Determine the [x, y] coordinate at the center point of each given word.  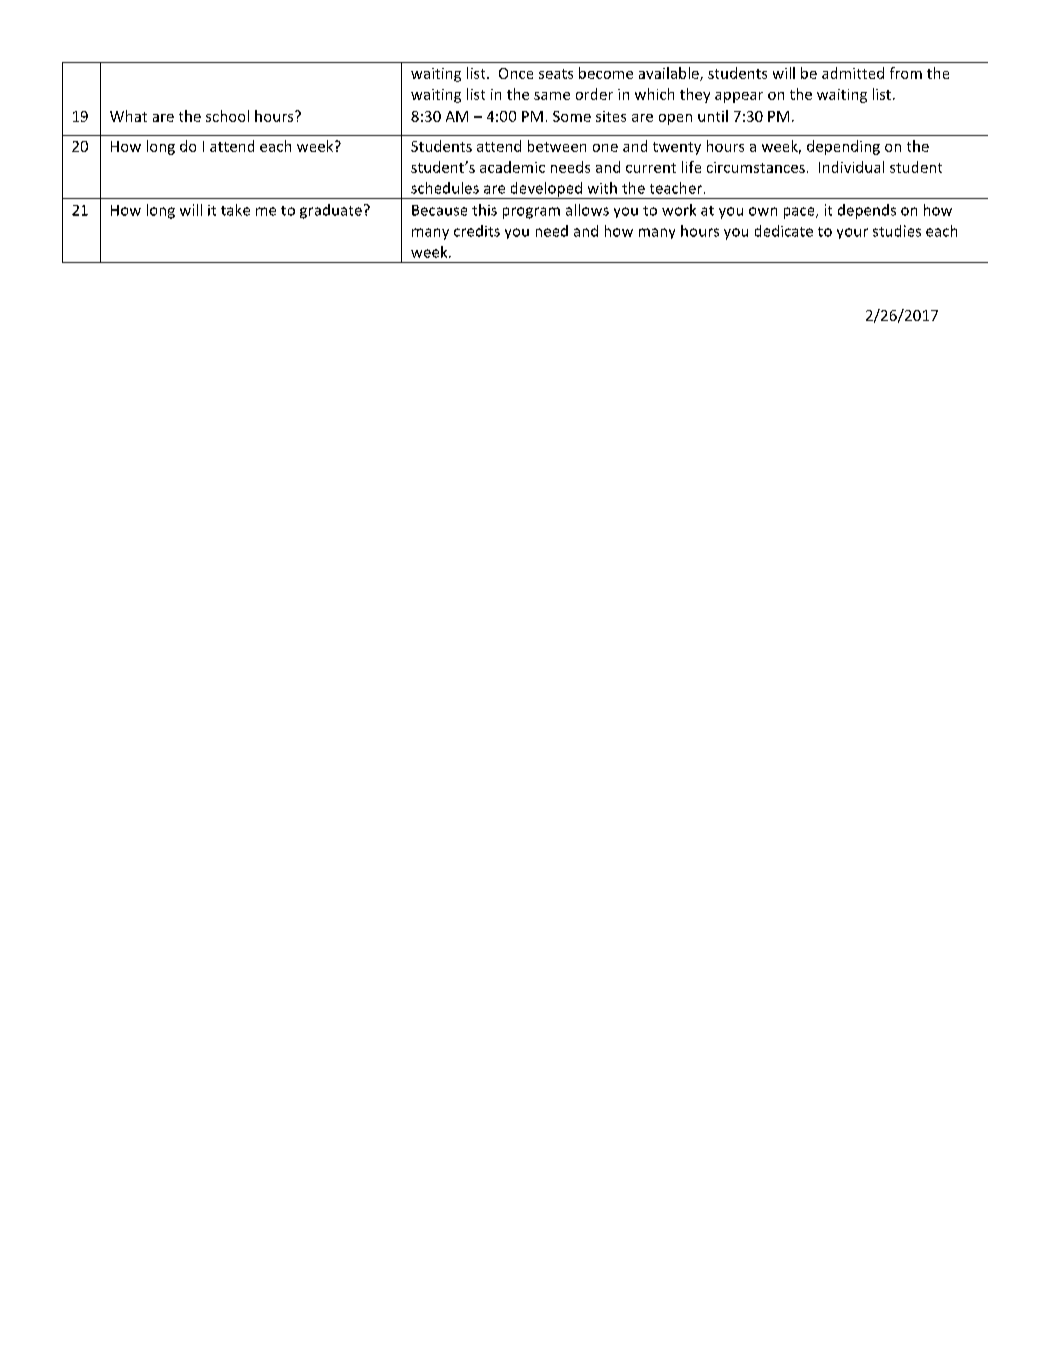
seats [556, 74]
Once [516, 73]
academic [512, 167]
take [235, 210]
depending [843, 147]
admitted [853, 73]
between [557, 146]
